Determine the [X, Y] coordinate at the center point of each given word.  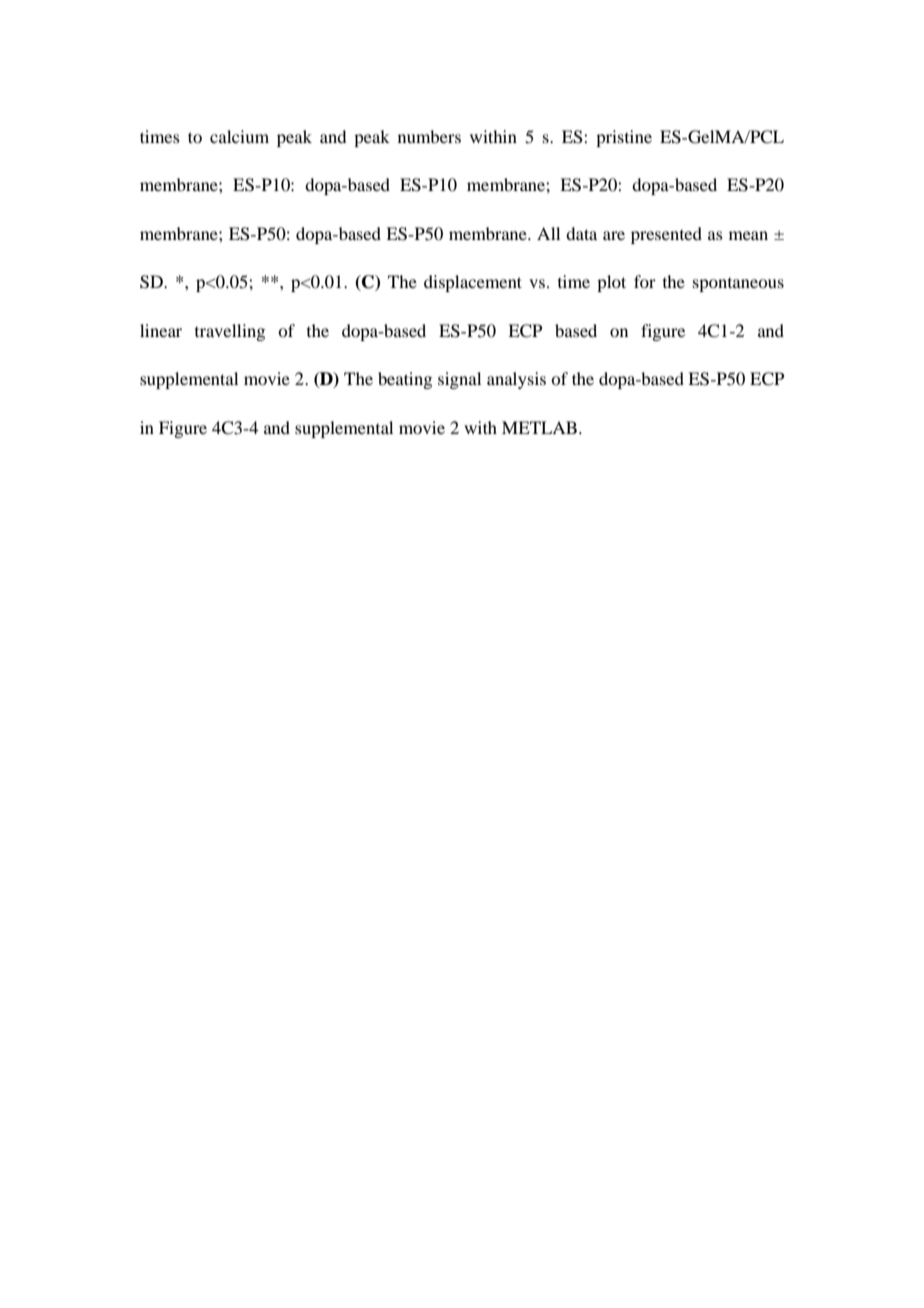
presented [666, 235]
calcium [239, 136]
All [548, 233]
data [581, 233]
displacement [473, 283]
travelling [230, 332]
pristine [624, 138]
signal [459, 380]
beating [405, 380]
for [645, 281]
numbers [429, 136]
